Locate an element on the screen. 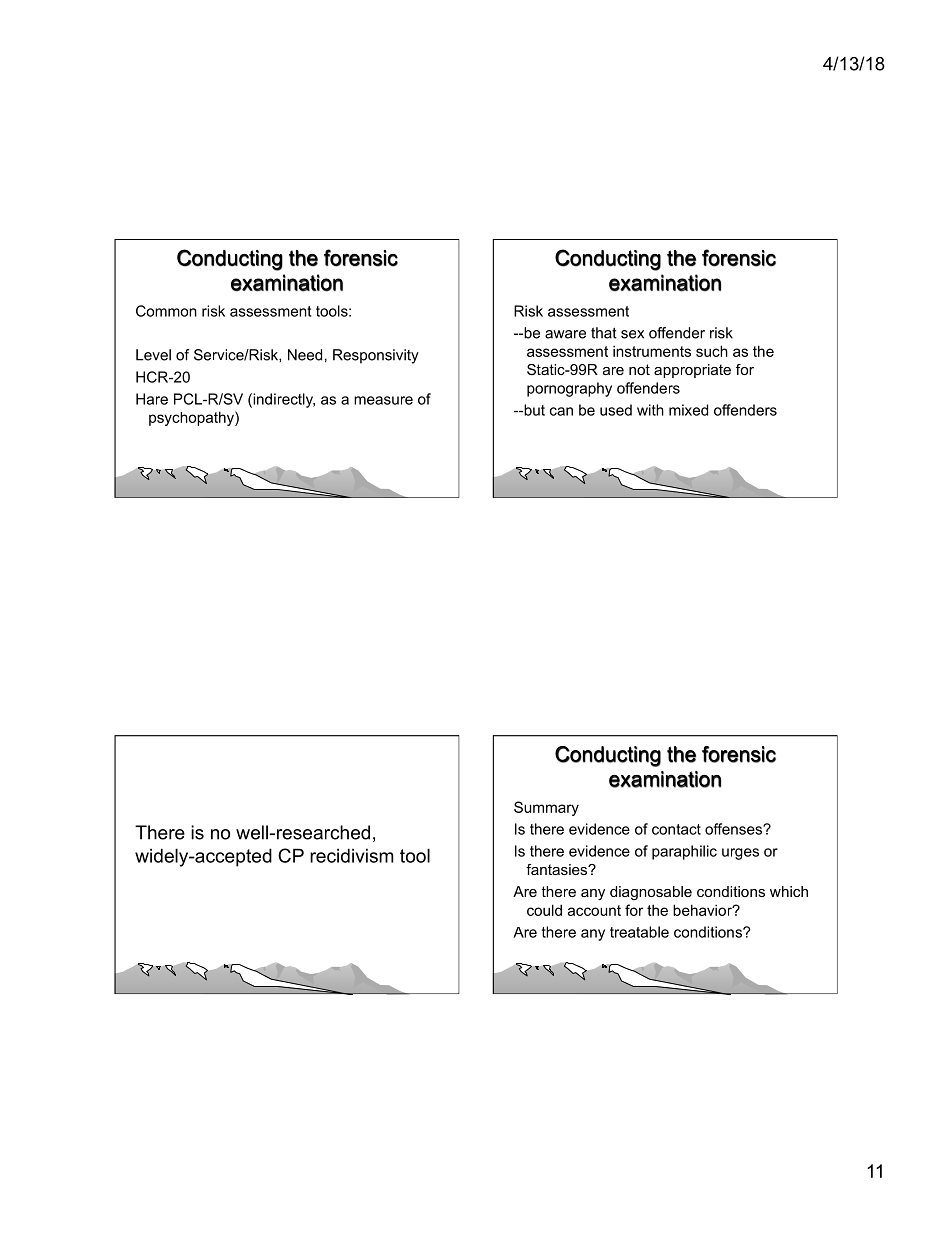 This screenshot has width=952, height=1233. Hare is located at coordinates (152, 399).
